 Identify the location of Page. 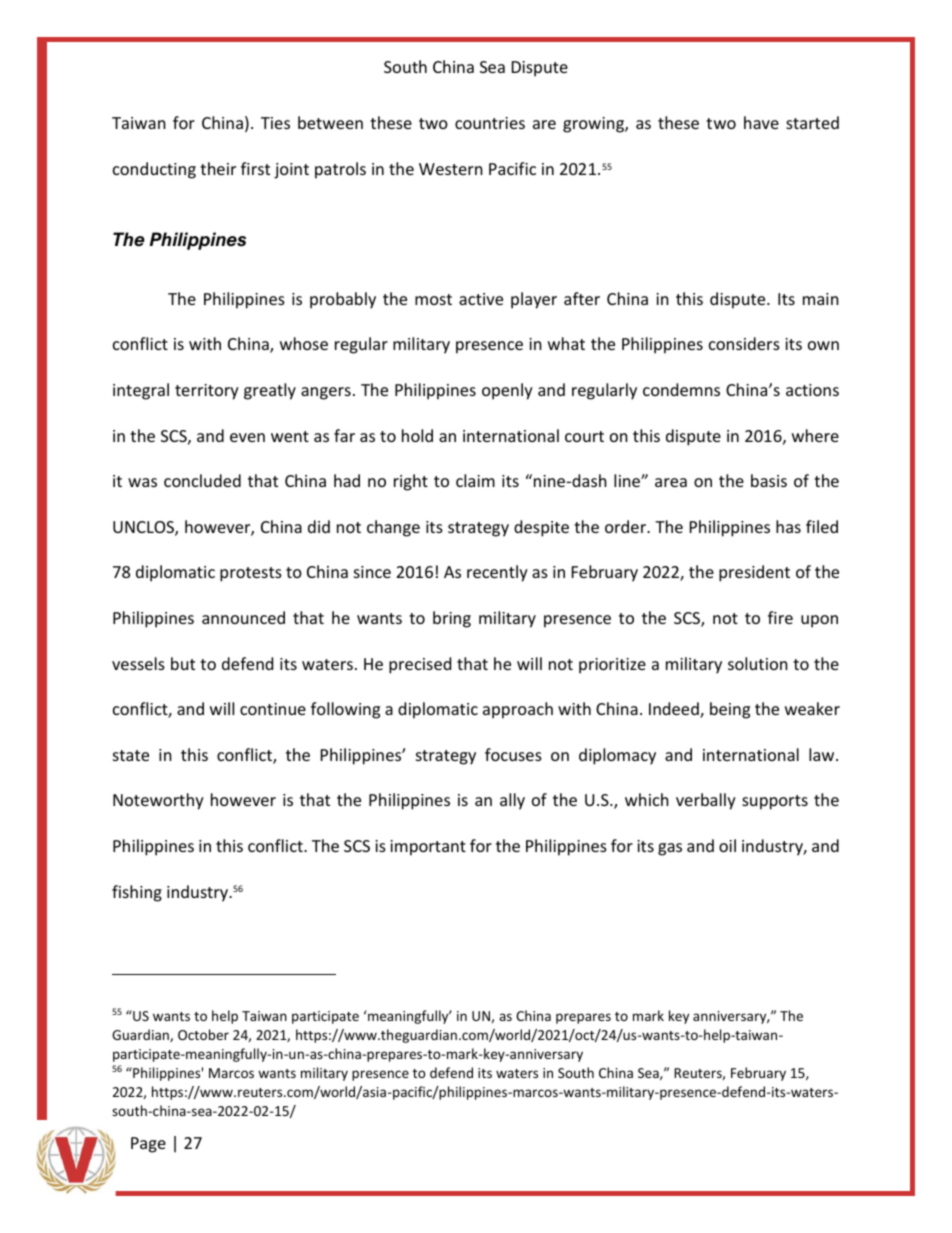
(148, 1145).
